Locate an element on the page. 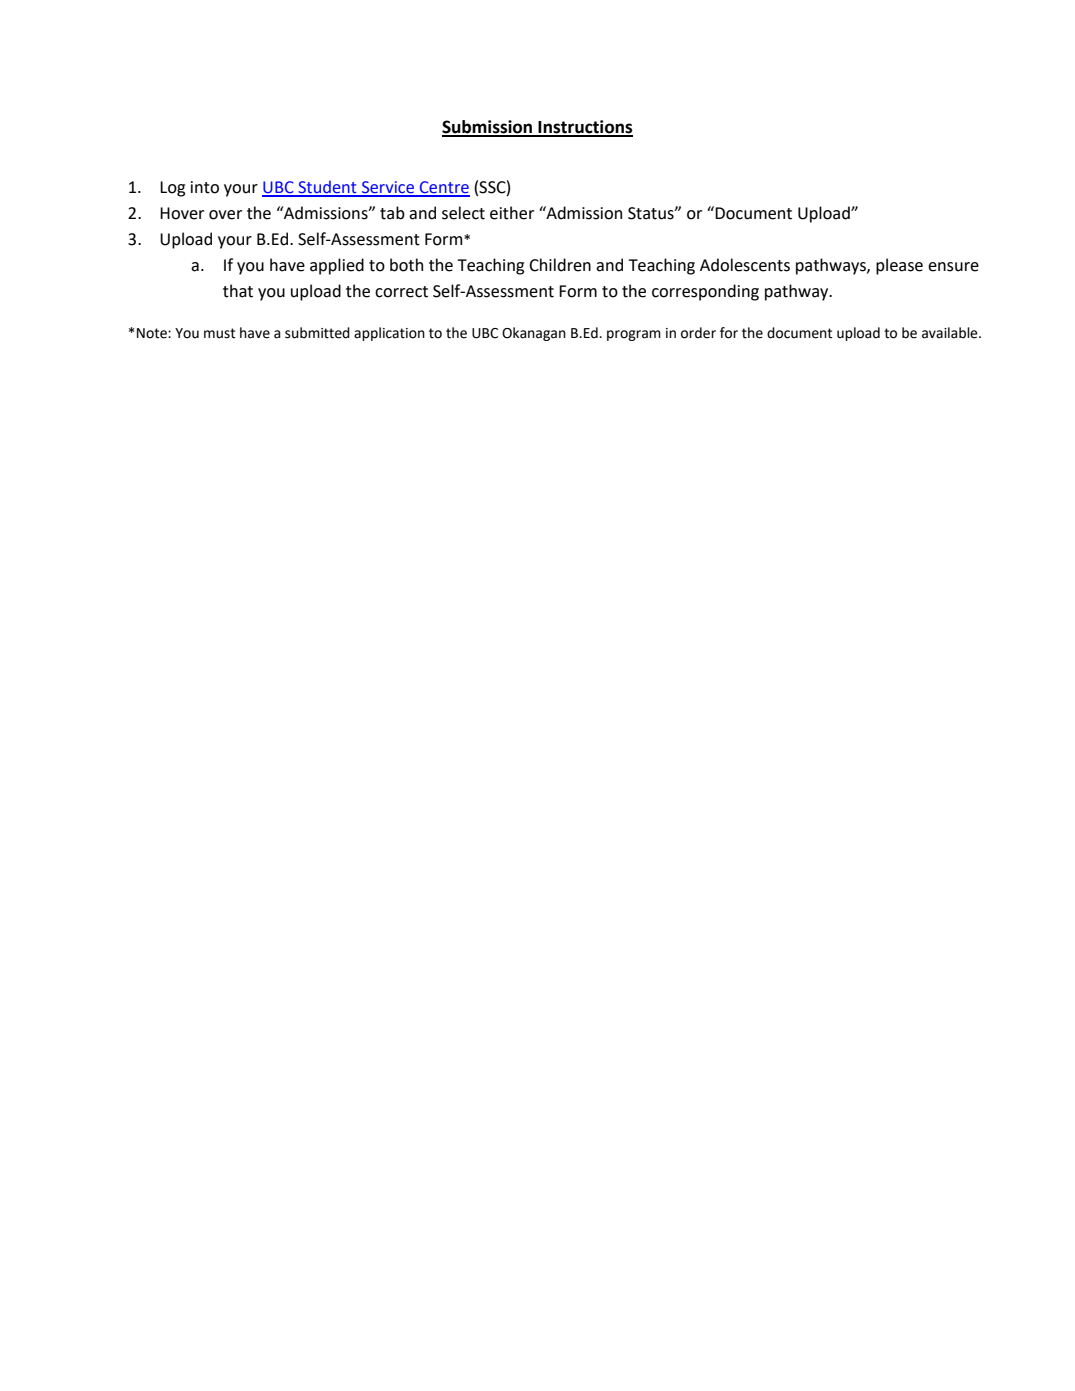  Submission is located at coordinates (488, 128).
